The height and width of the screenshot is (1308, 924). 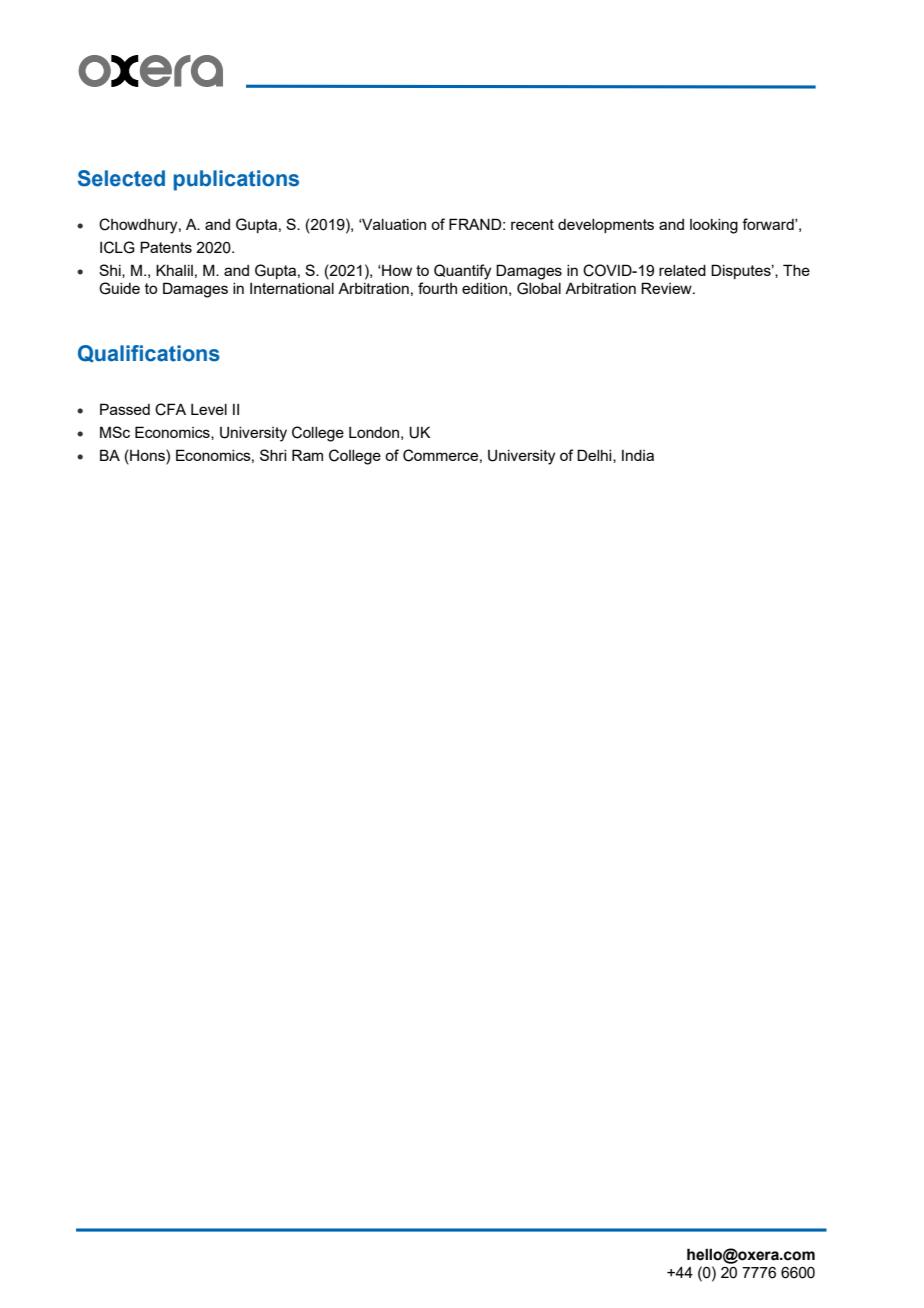 What do you see at coordinates (273, 455) in the screenshot?
I see `Shri` at bounding box center [273, 455].
